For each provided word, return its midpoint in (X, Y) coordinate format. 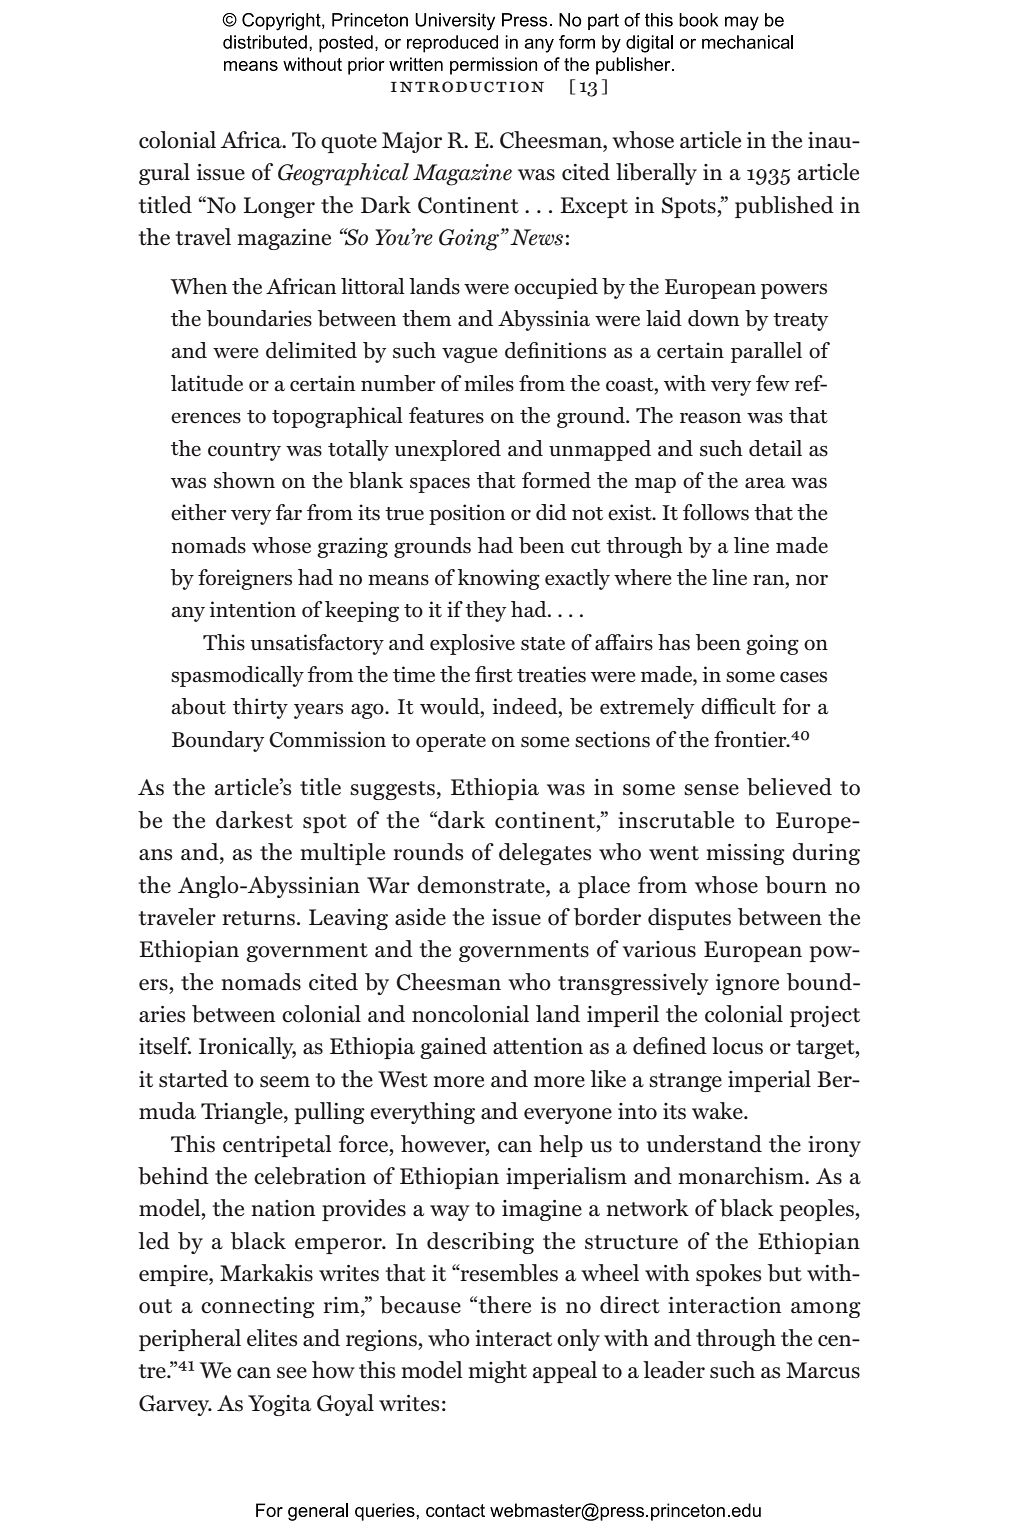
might (497, 1372)
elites (272, 1338)
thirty (260, 708)
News (536, 237)
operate (451, 743)
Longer (279, 207)
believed (789, 787)
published (784, 207)
